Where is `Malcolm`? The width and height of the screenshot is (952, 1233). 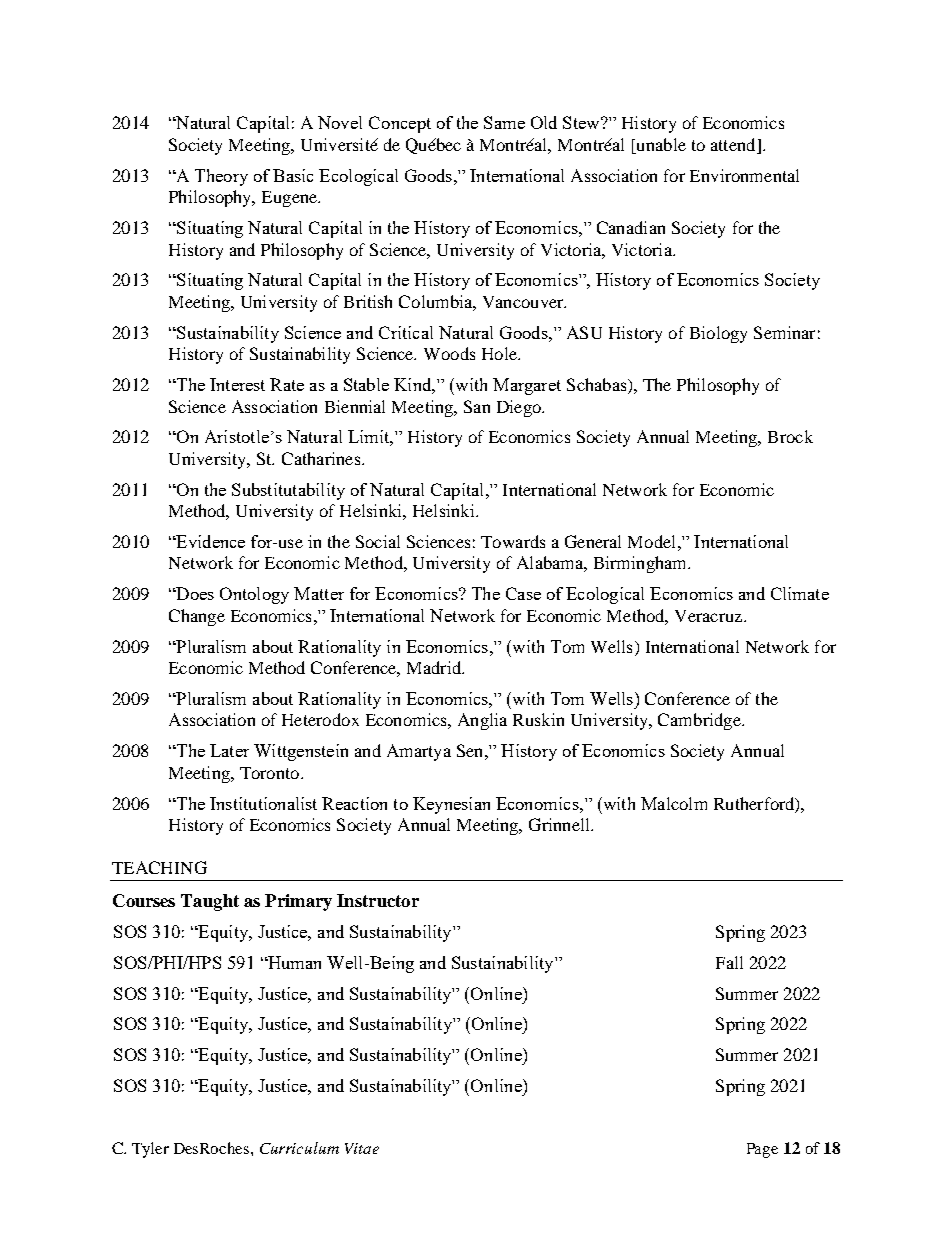
Malcolm is located at coordinates (674, 803).
